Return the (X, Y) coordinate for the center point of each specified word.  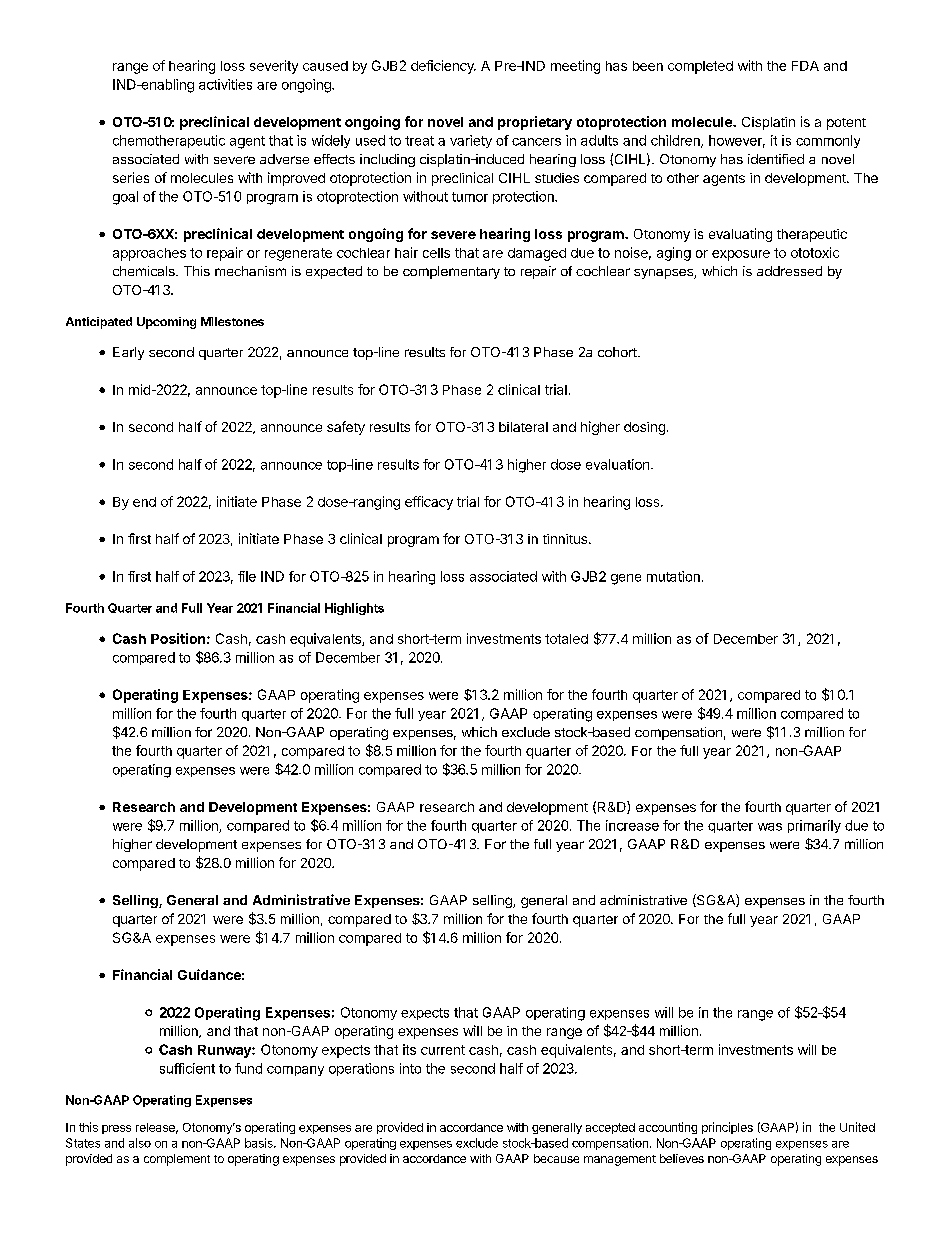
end (144, 502)
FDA (805, 66)
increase (632, 825)
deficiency (443, 67)
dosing (644, 428)
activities (225, 84)
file (247, 576)
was (770, 827)
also (140, 1143)
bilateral (523, 427)
